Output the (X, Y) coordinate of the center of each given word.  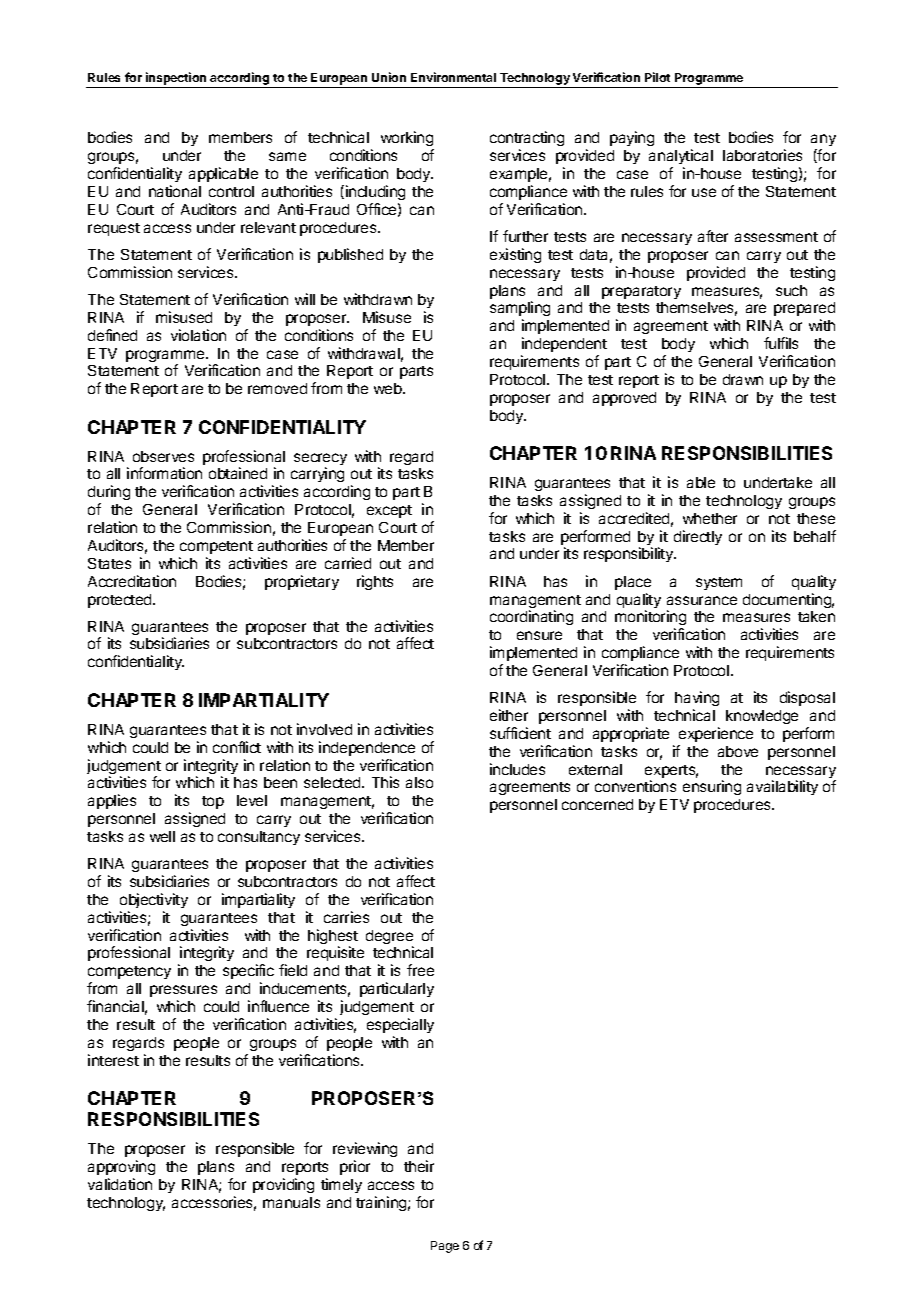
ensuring (712, 787)
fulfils (781, 343)
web (389, 388)
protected (121, 601)
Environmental (453, 77)
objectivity (154, 900)
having (697, 700)
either (509, 715)
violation (198, 335)
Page (445, 1247)
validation (120, 1184)
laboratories (762, 155)
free (420, 970)
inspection (176, 78)
